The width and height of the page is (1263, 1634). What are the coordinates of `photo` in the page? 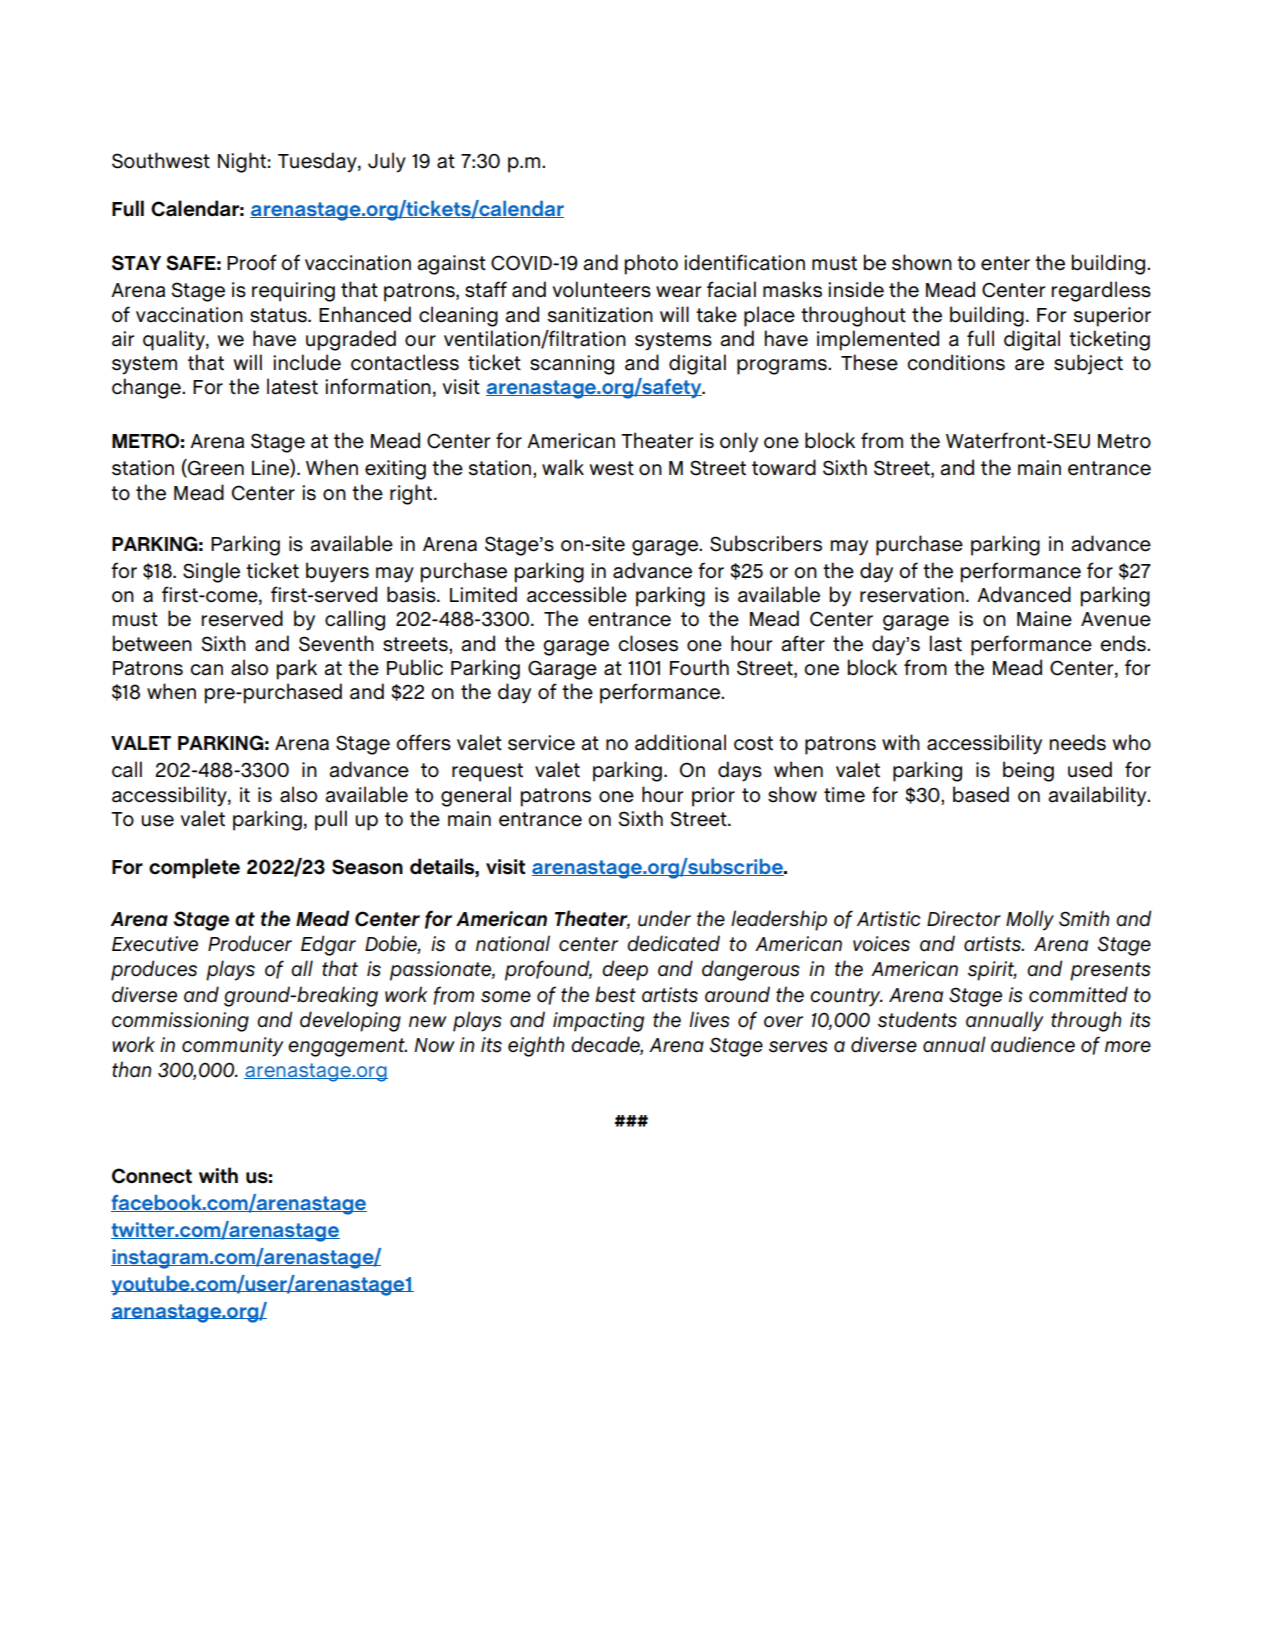 It's located at (651, 264).
